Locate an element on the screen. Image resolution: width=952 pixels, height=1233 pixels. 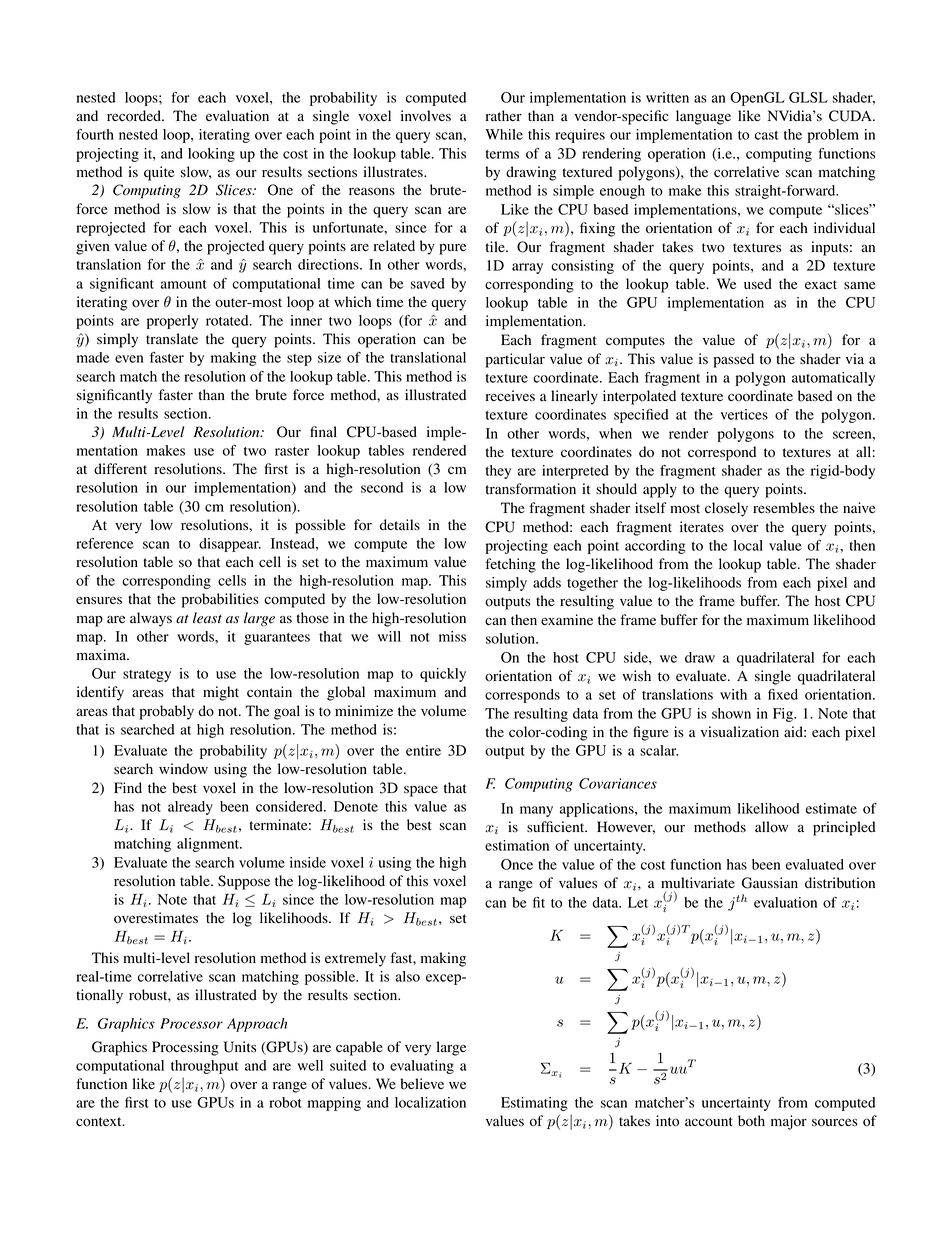
cast is located at coordinates (766, 135).
